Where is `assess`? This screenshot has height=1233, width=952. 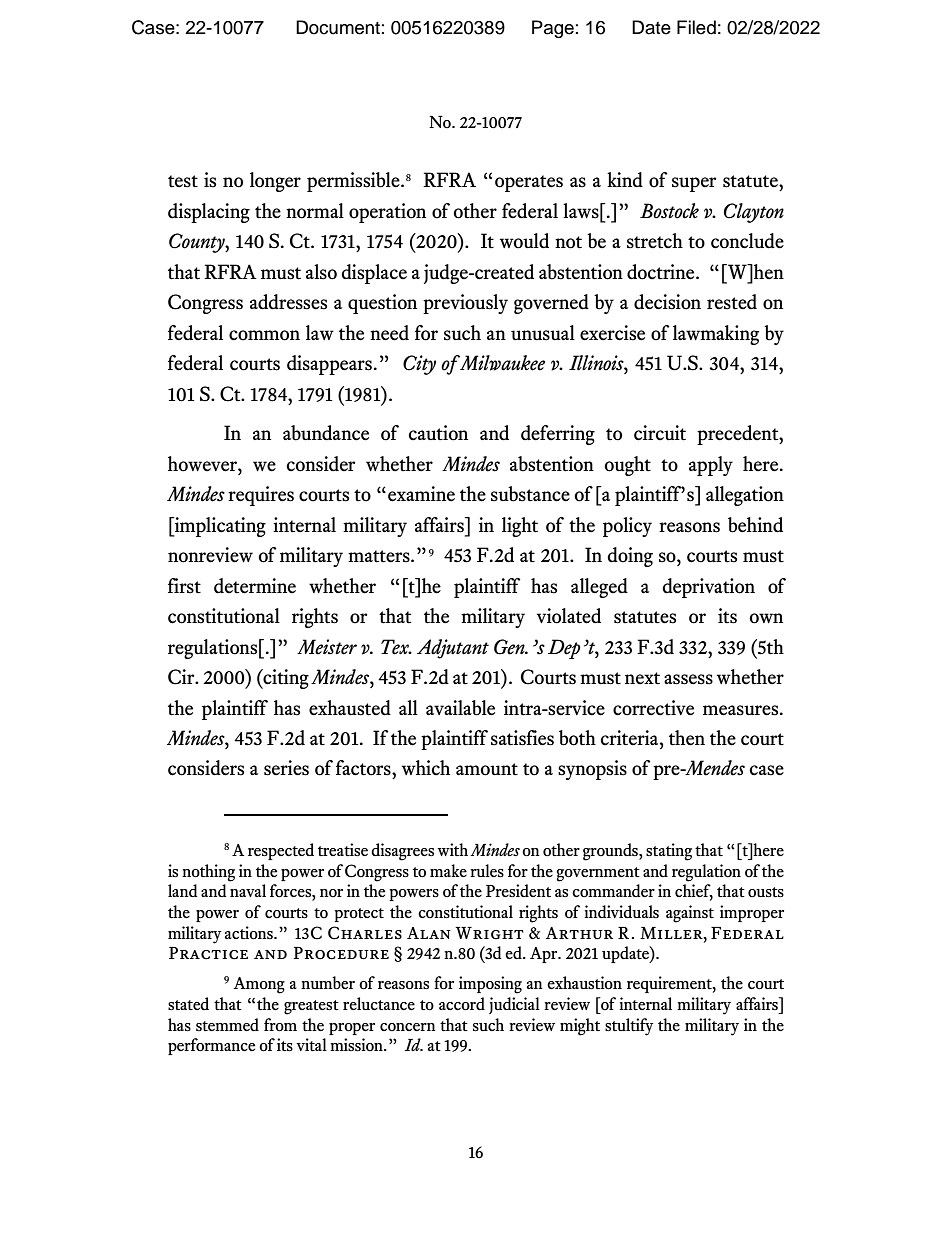 assess is located at coordinates (688, 679).
